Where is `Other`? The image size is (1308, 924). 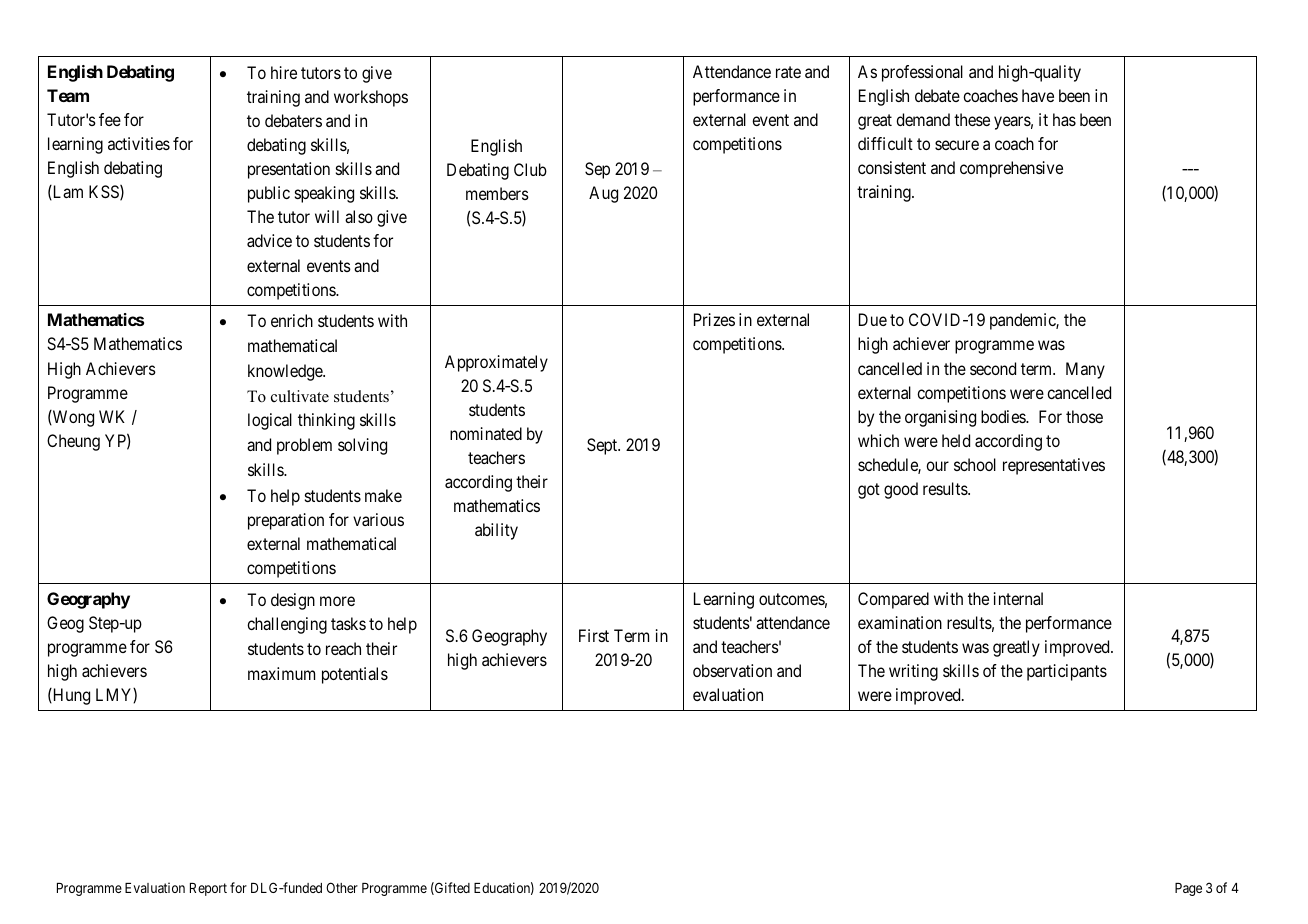 Other is located at coordinates (342, 887).
